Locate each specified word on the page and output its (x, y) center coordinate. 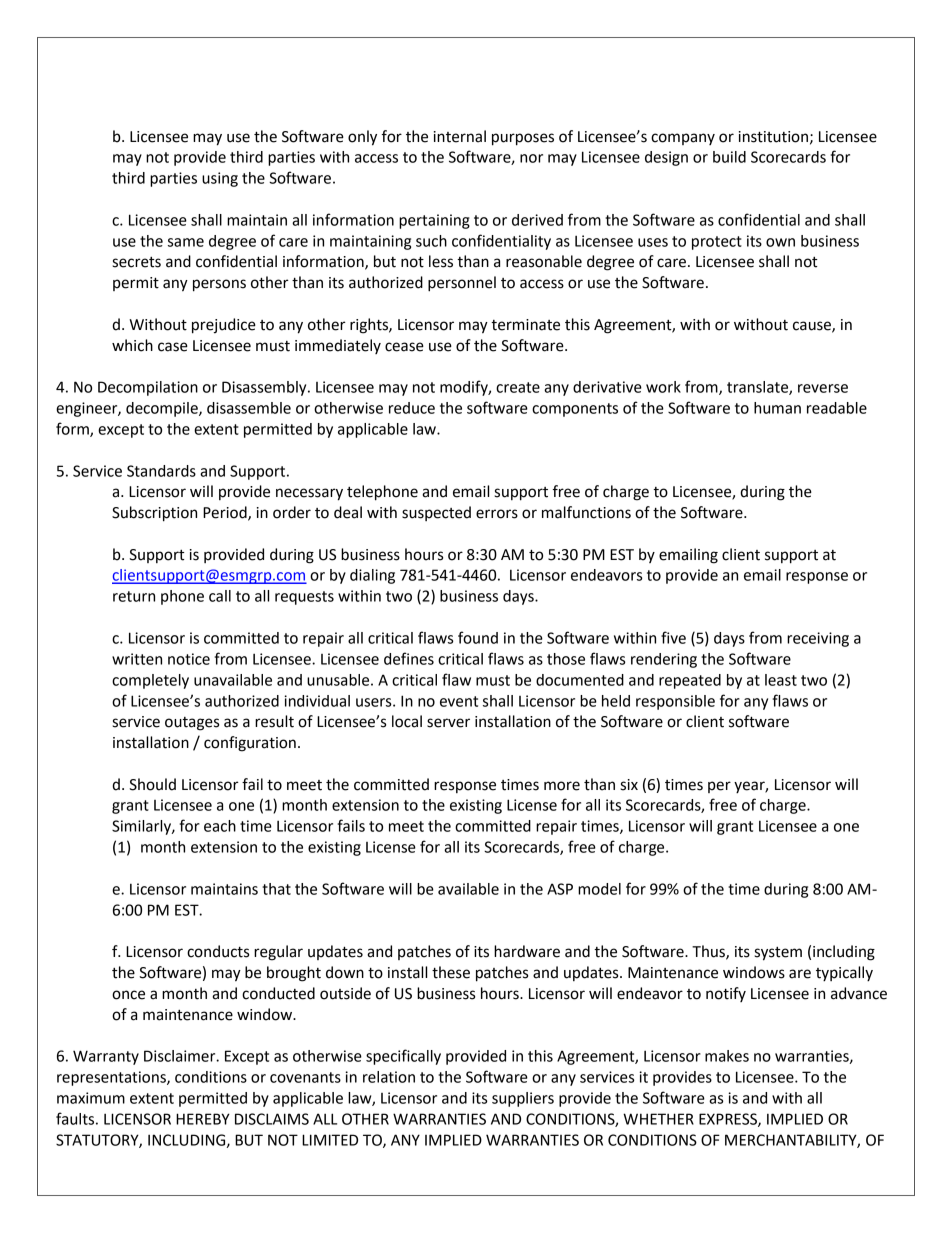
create (518, 387)
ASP (560, 889)
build (729, 157)
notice (189, 659)
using (220, 179)
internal (460, 136)
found (478, 637)
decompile (163, 409)
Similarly (142, 827)
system (778, 954)
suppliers (523, 1099)
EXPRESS (729, 1120)
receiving (818, 639)
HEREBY (203, 1119)
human (777, 408)
